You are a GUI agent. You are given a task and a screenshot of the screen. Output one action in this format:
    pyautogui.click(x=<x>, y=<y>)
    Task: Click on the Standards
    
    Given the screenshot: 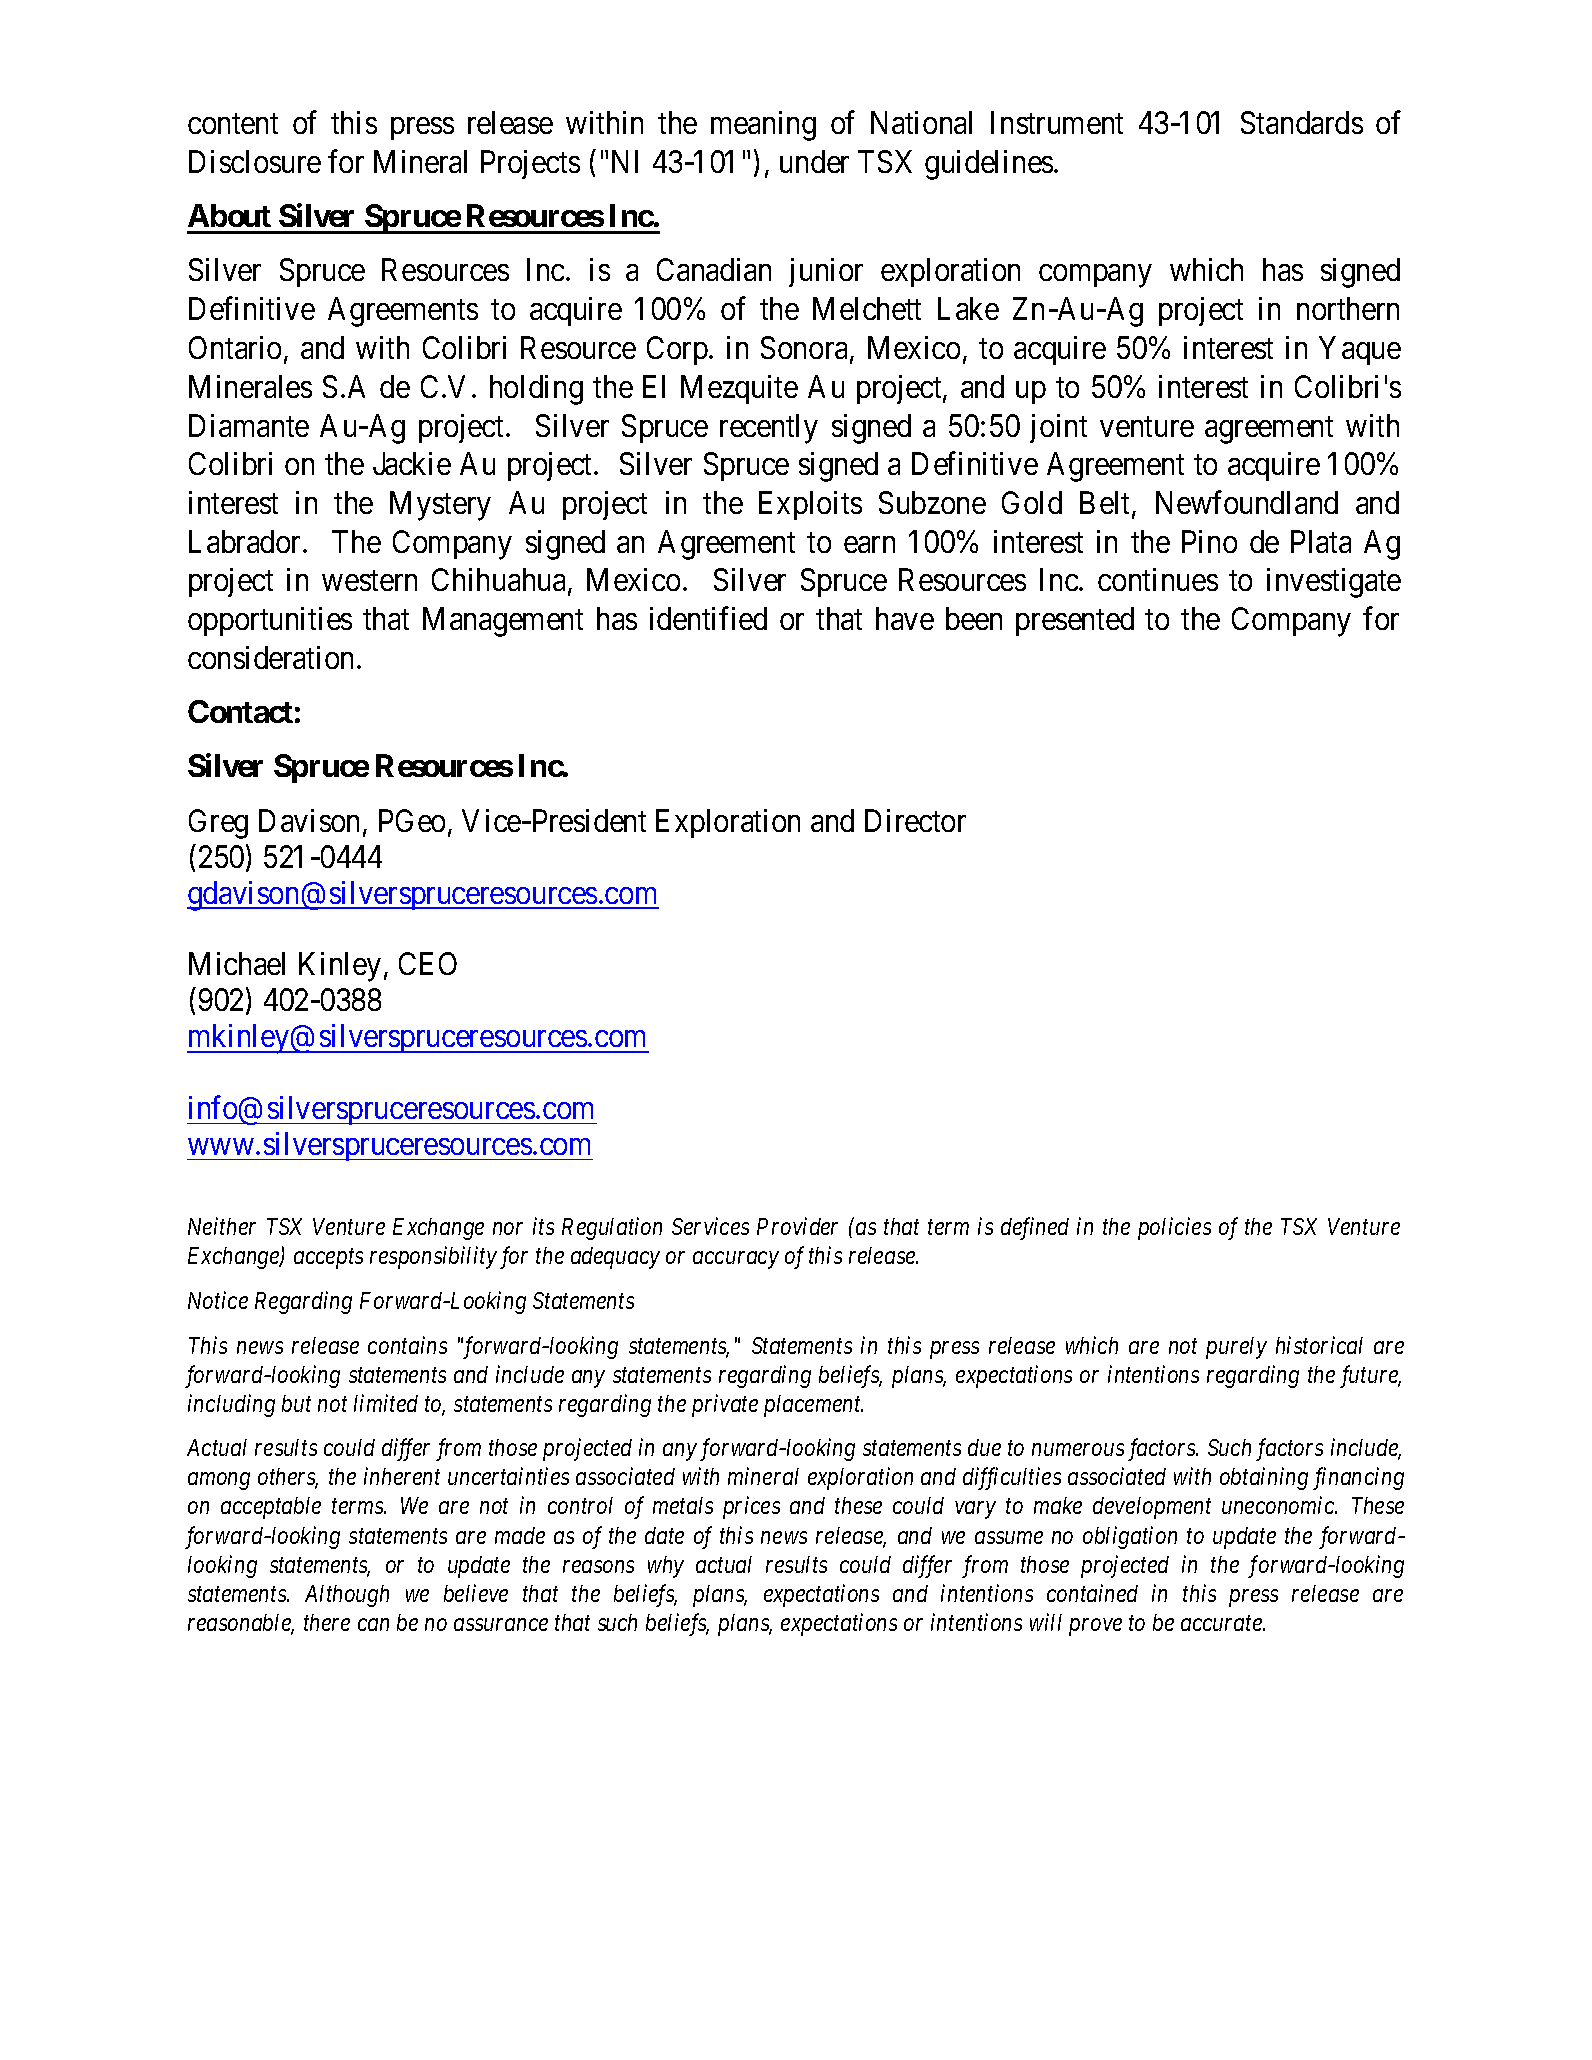 What is the action you would take?
    pyautogui.click(x=1302, y=122)
